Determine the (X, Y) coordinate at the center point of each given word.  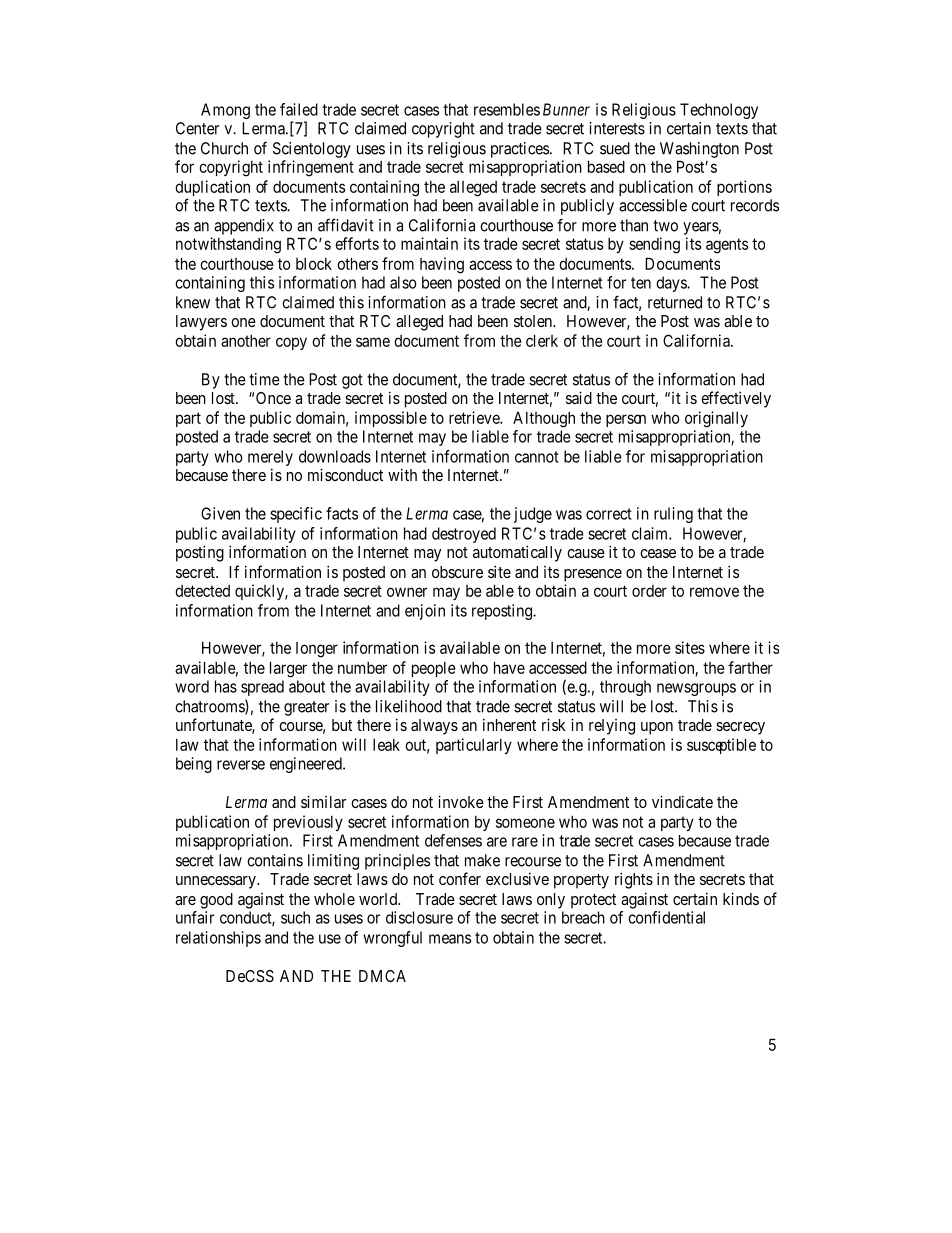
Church (224, 148)
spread (262, 688)
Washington (699, 150)
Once (273, 398)
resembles (507, 109)
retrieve (475, 417)
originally (716, 419)
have (509, 667)
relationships (218, 939)
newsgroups (696, 689)
